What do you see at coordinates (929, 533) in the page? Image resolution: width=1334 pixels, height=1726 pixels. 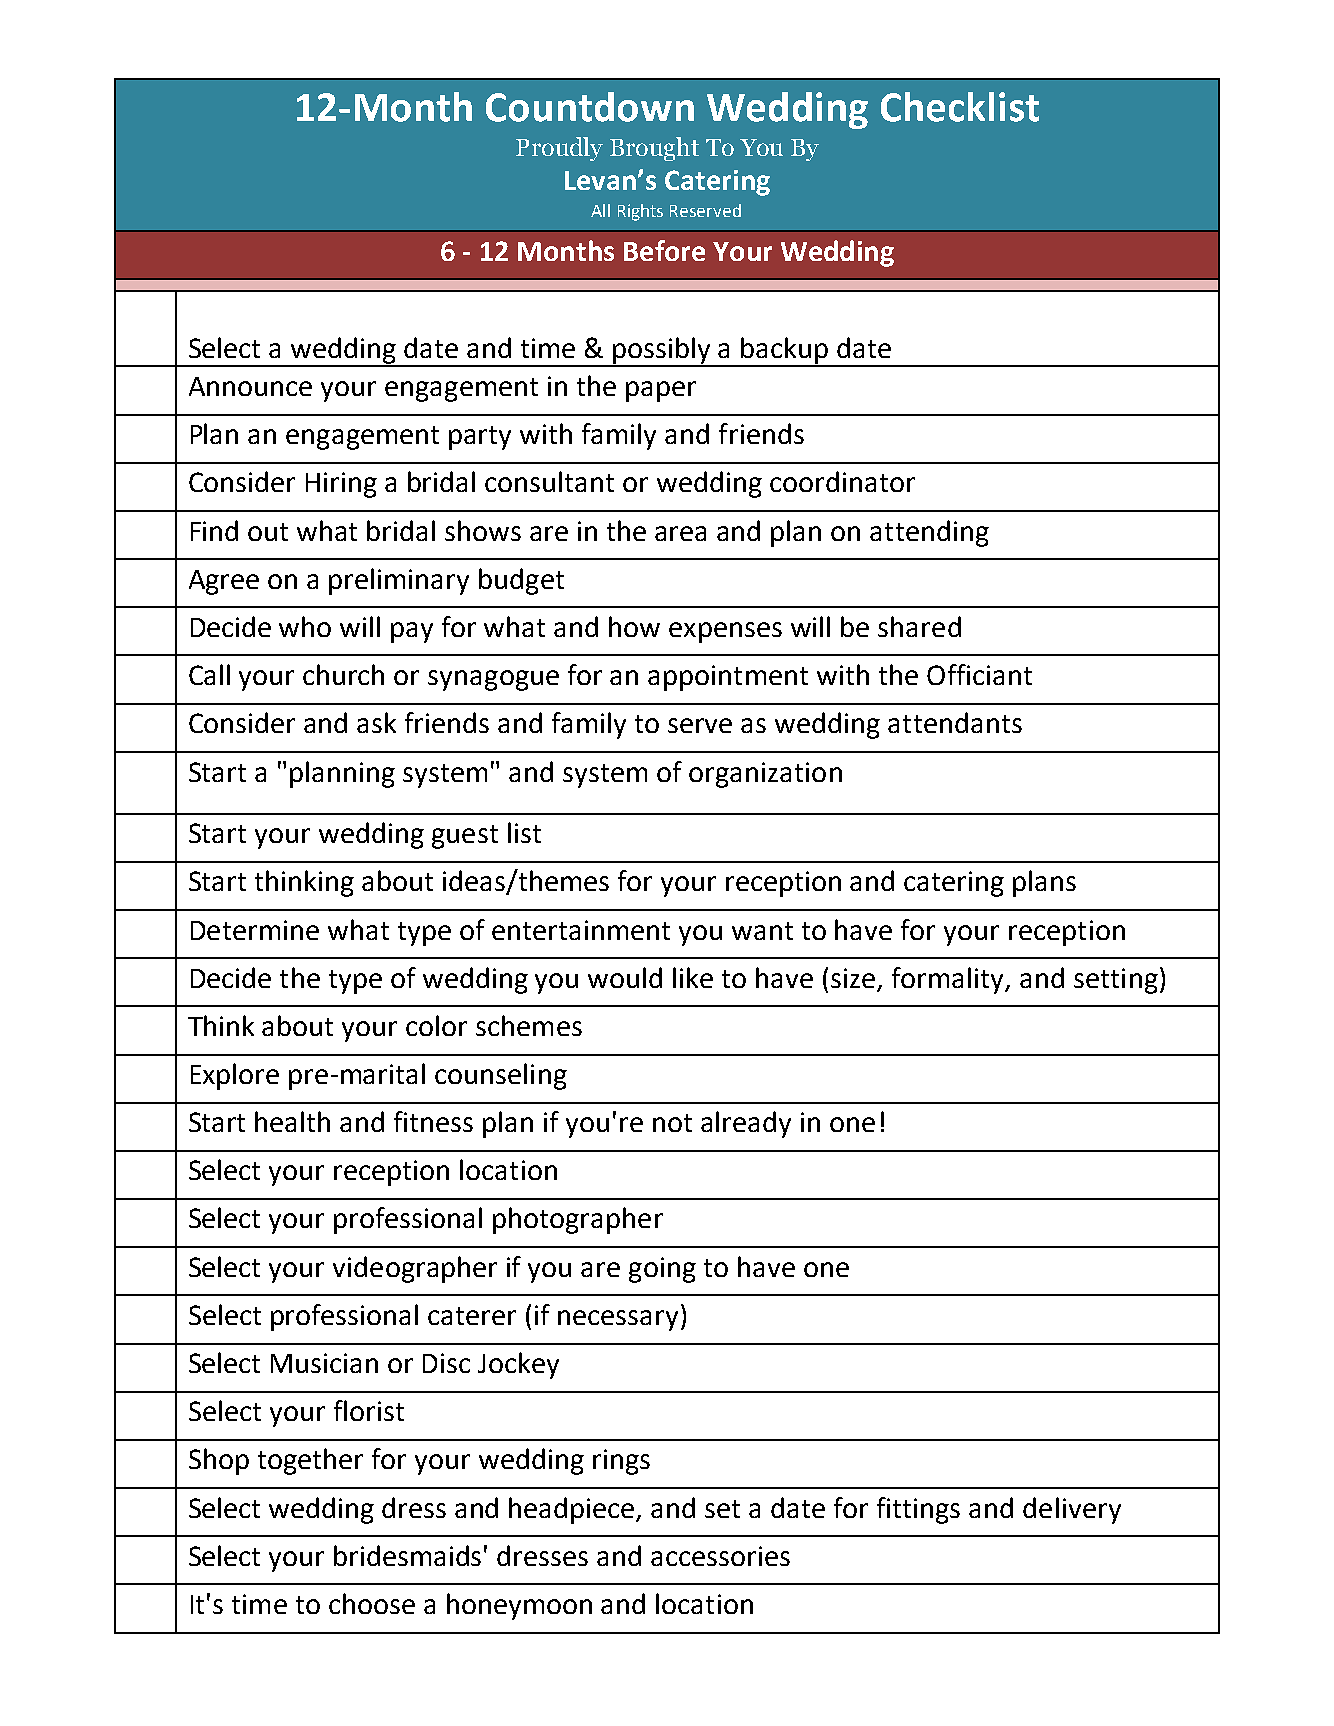 I see `attending` at bounding box center [929, 533].
